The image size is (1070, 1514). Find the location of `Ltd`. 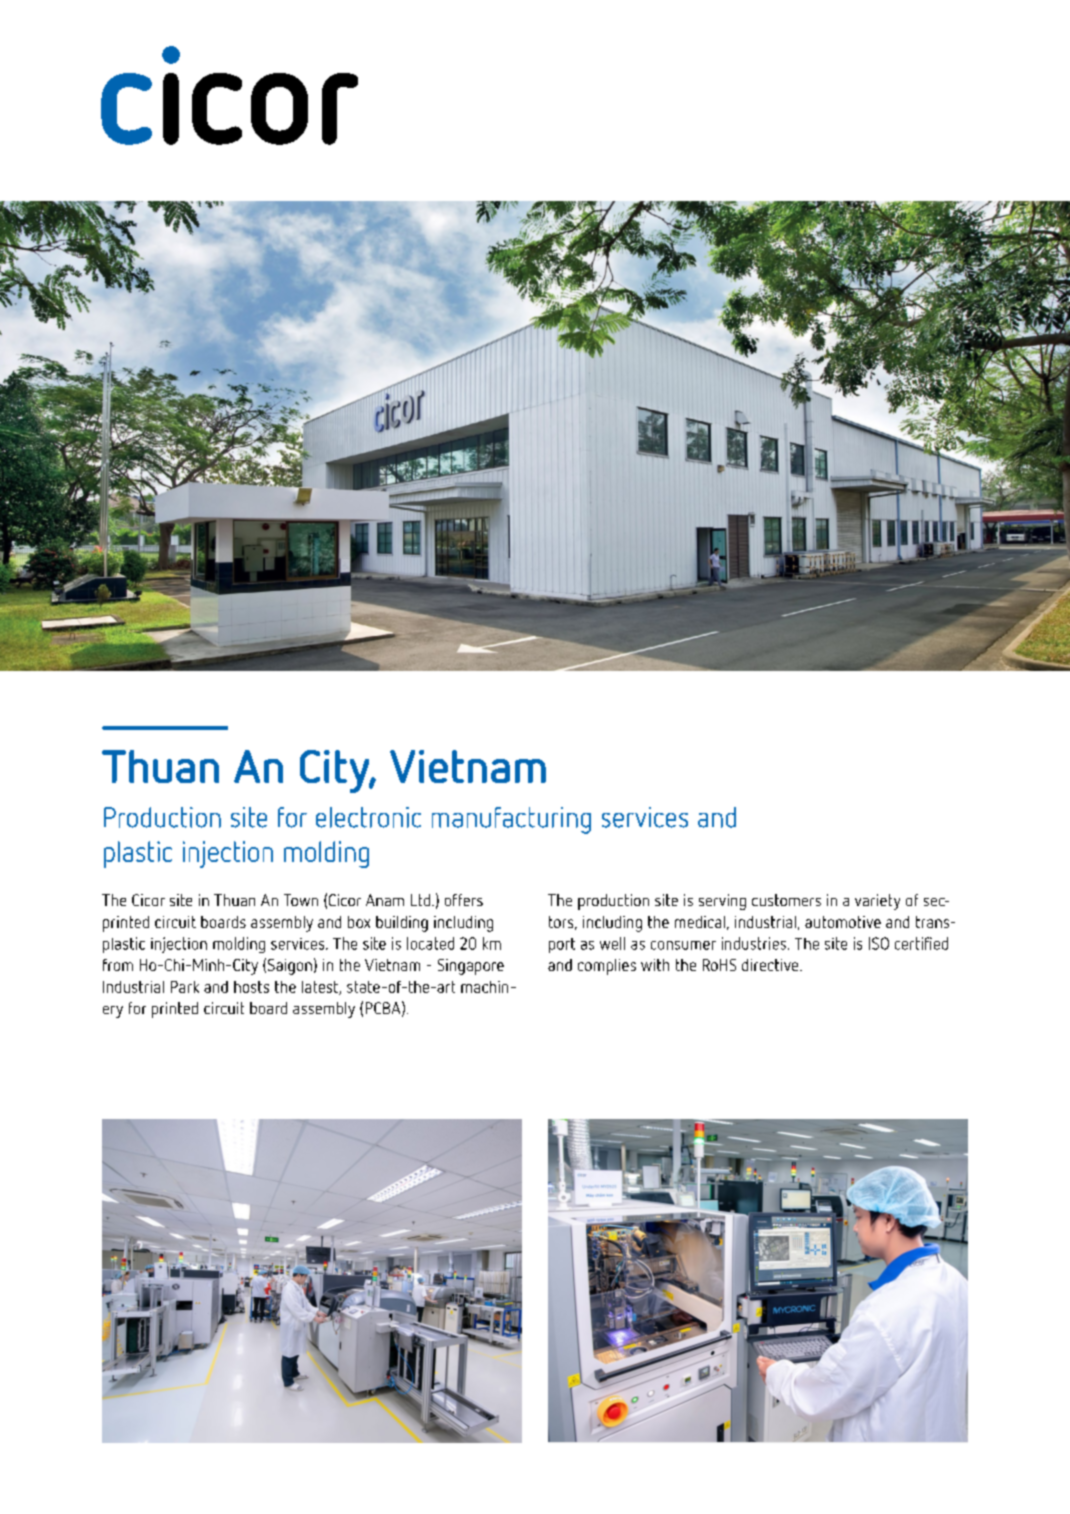

Ltd is located at coordinates (420, 900).
